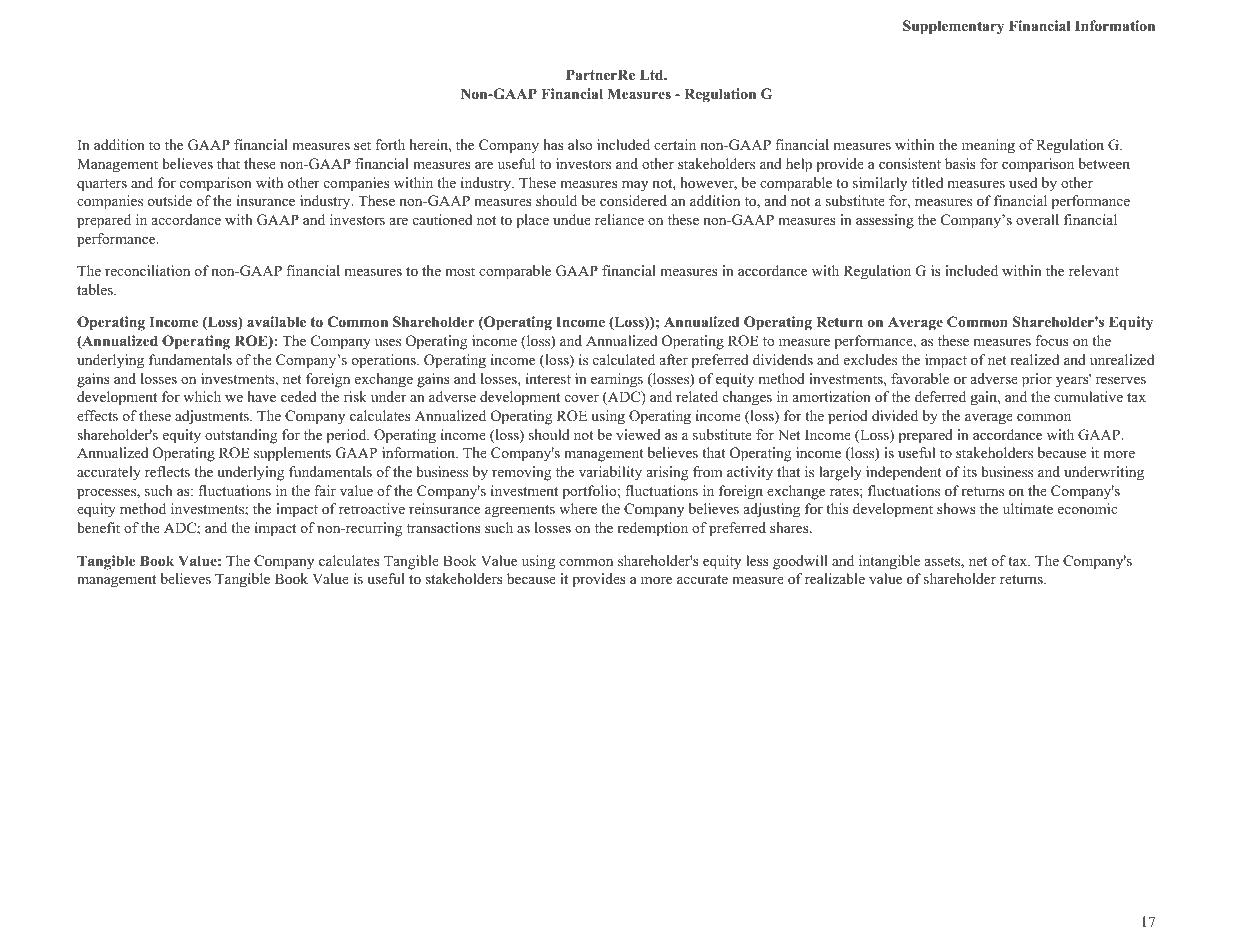  What do you see at coordinates (460, 271) in the page?
I see `most` at bounding box center [460, 271].
